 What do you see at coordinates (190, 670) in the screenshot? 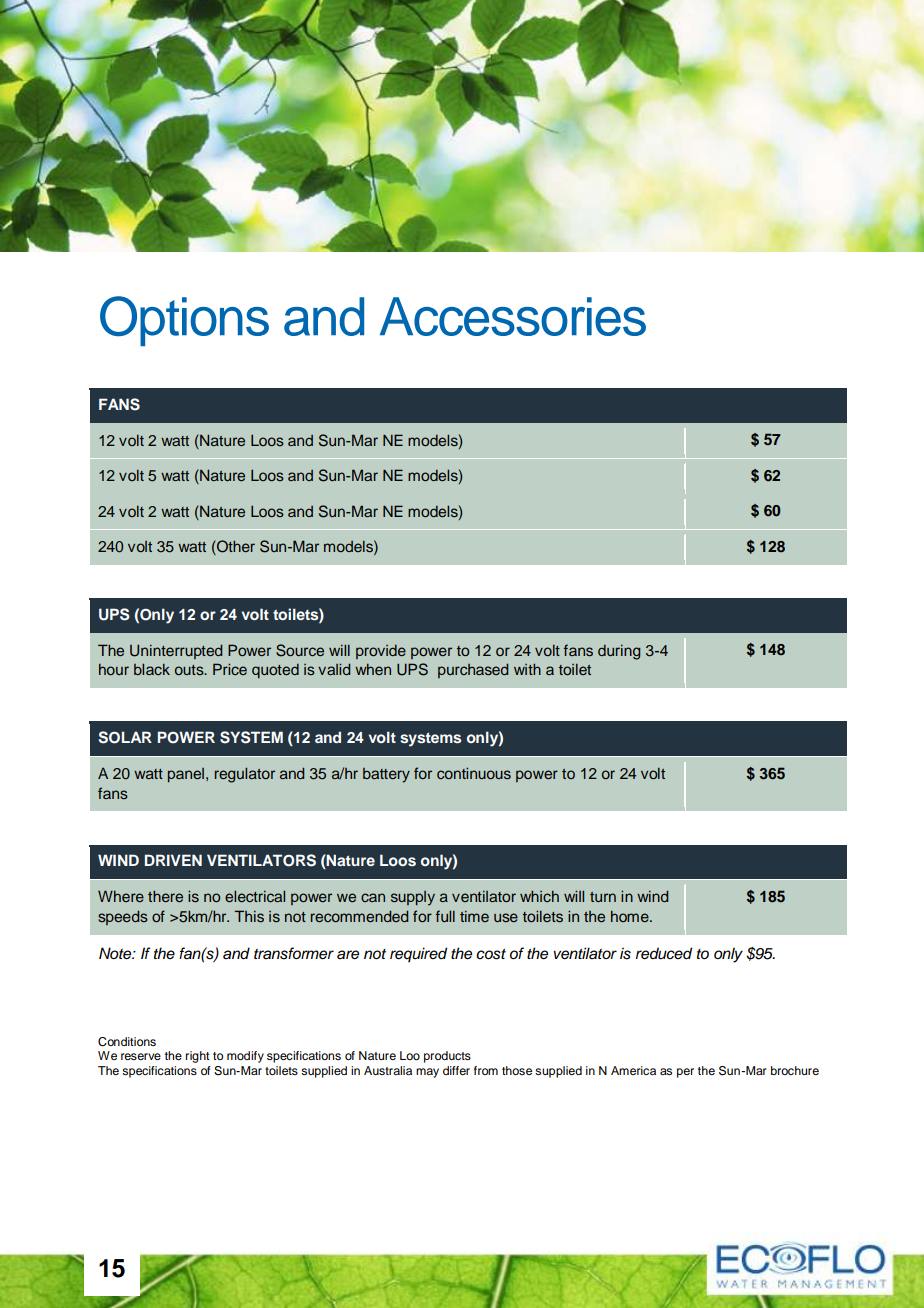
I see `outs` at bounding box center [190, 670].
